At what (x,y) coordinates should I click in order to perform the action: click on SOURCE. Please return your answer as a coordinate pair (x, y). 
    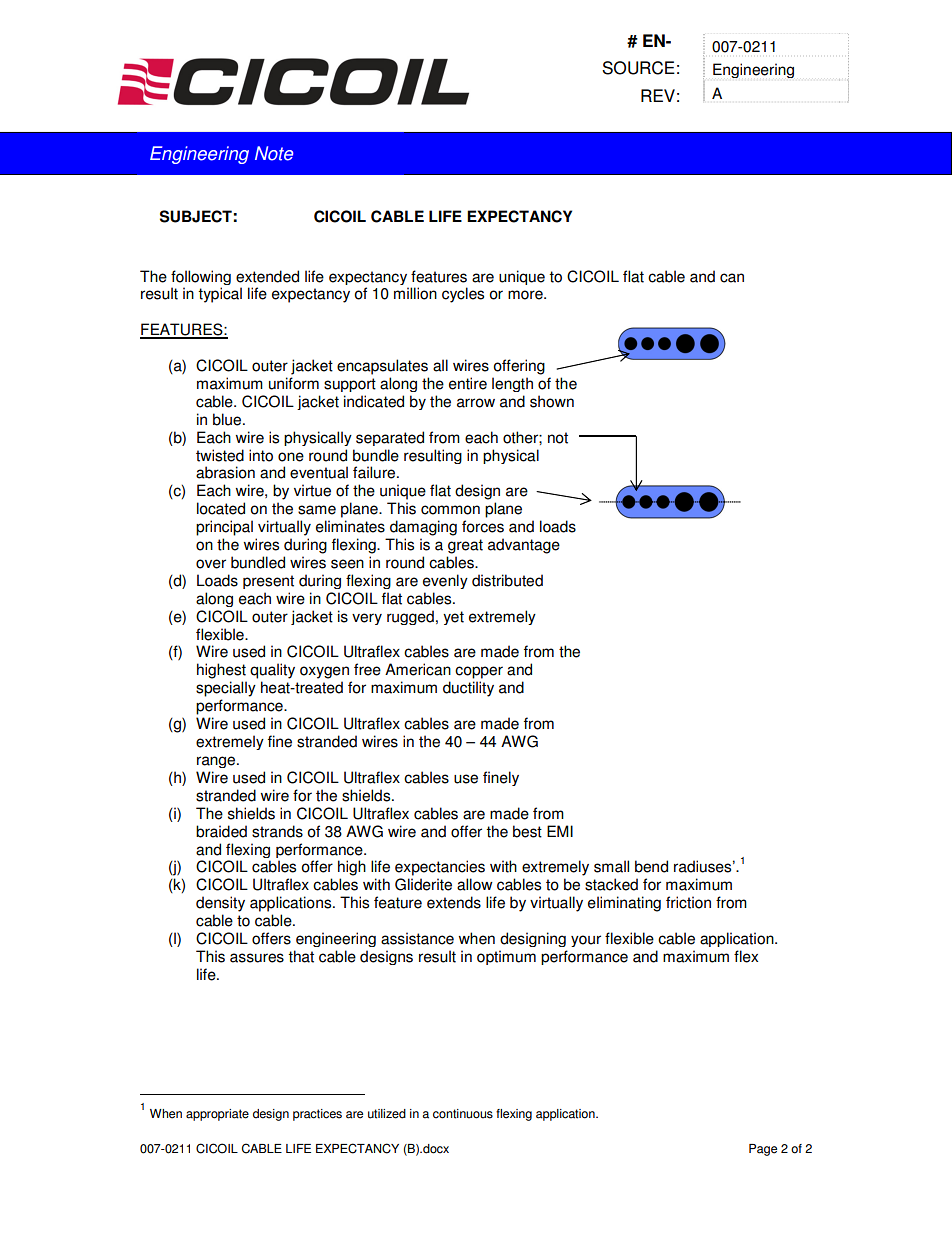
    Looking at the image, I should click on (638, 68).
